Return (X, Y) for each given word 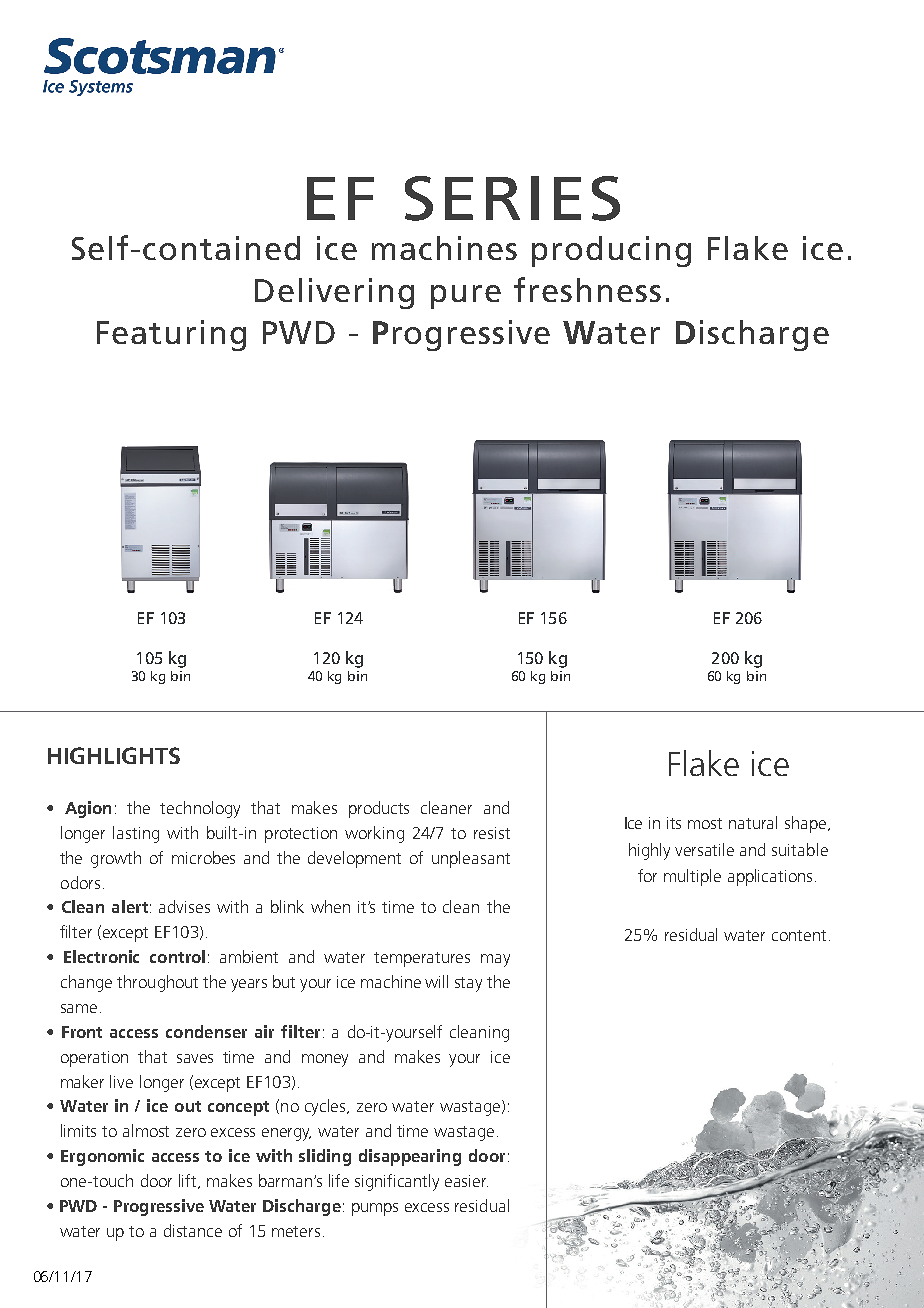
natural (753, 822)
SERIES (512, 198)
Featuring (171, 335)
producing (611, 251)
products (379, 809)
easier (466, 1181)
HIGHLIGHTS (114, 755)
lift (189, 1181)
